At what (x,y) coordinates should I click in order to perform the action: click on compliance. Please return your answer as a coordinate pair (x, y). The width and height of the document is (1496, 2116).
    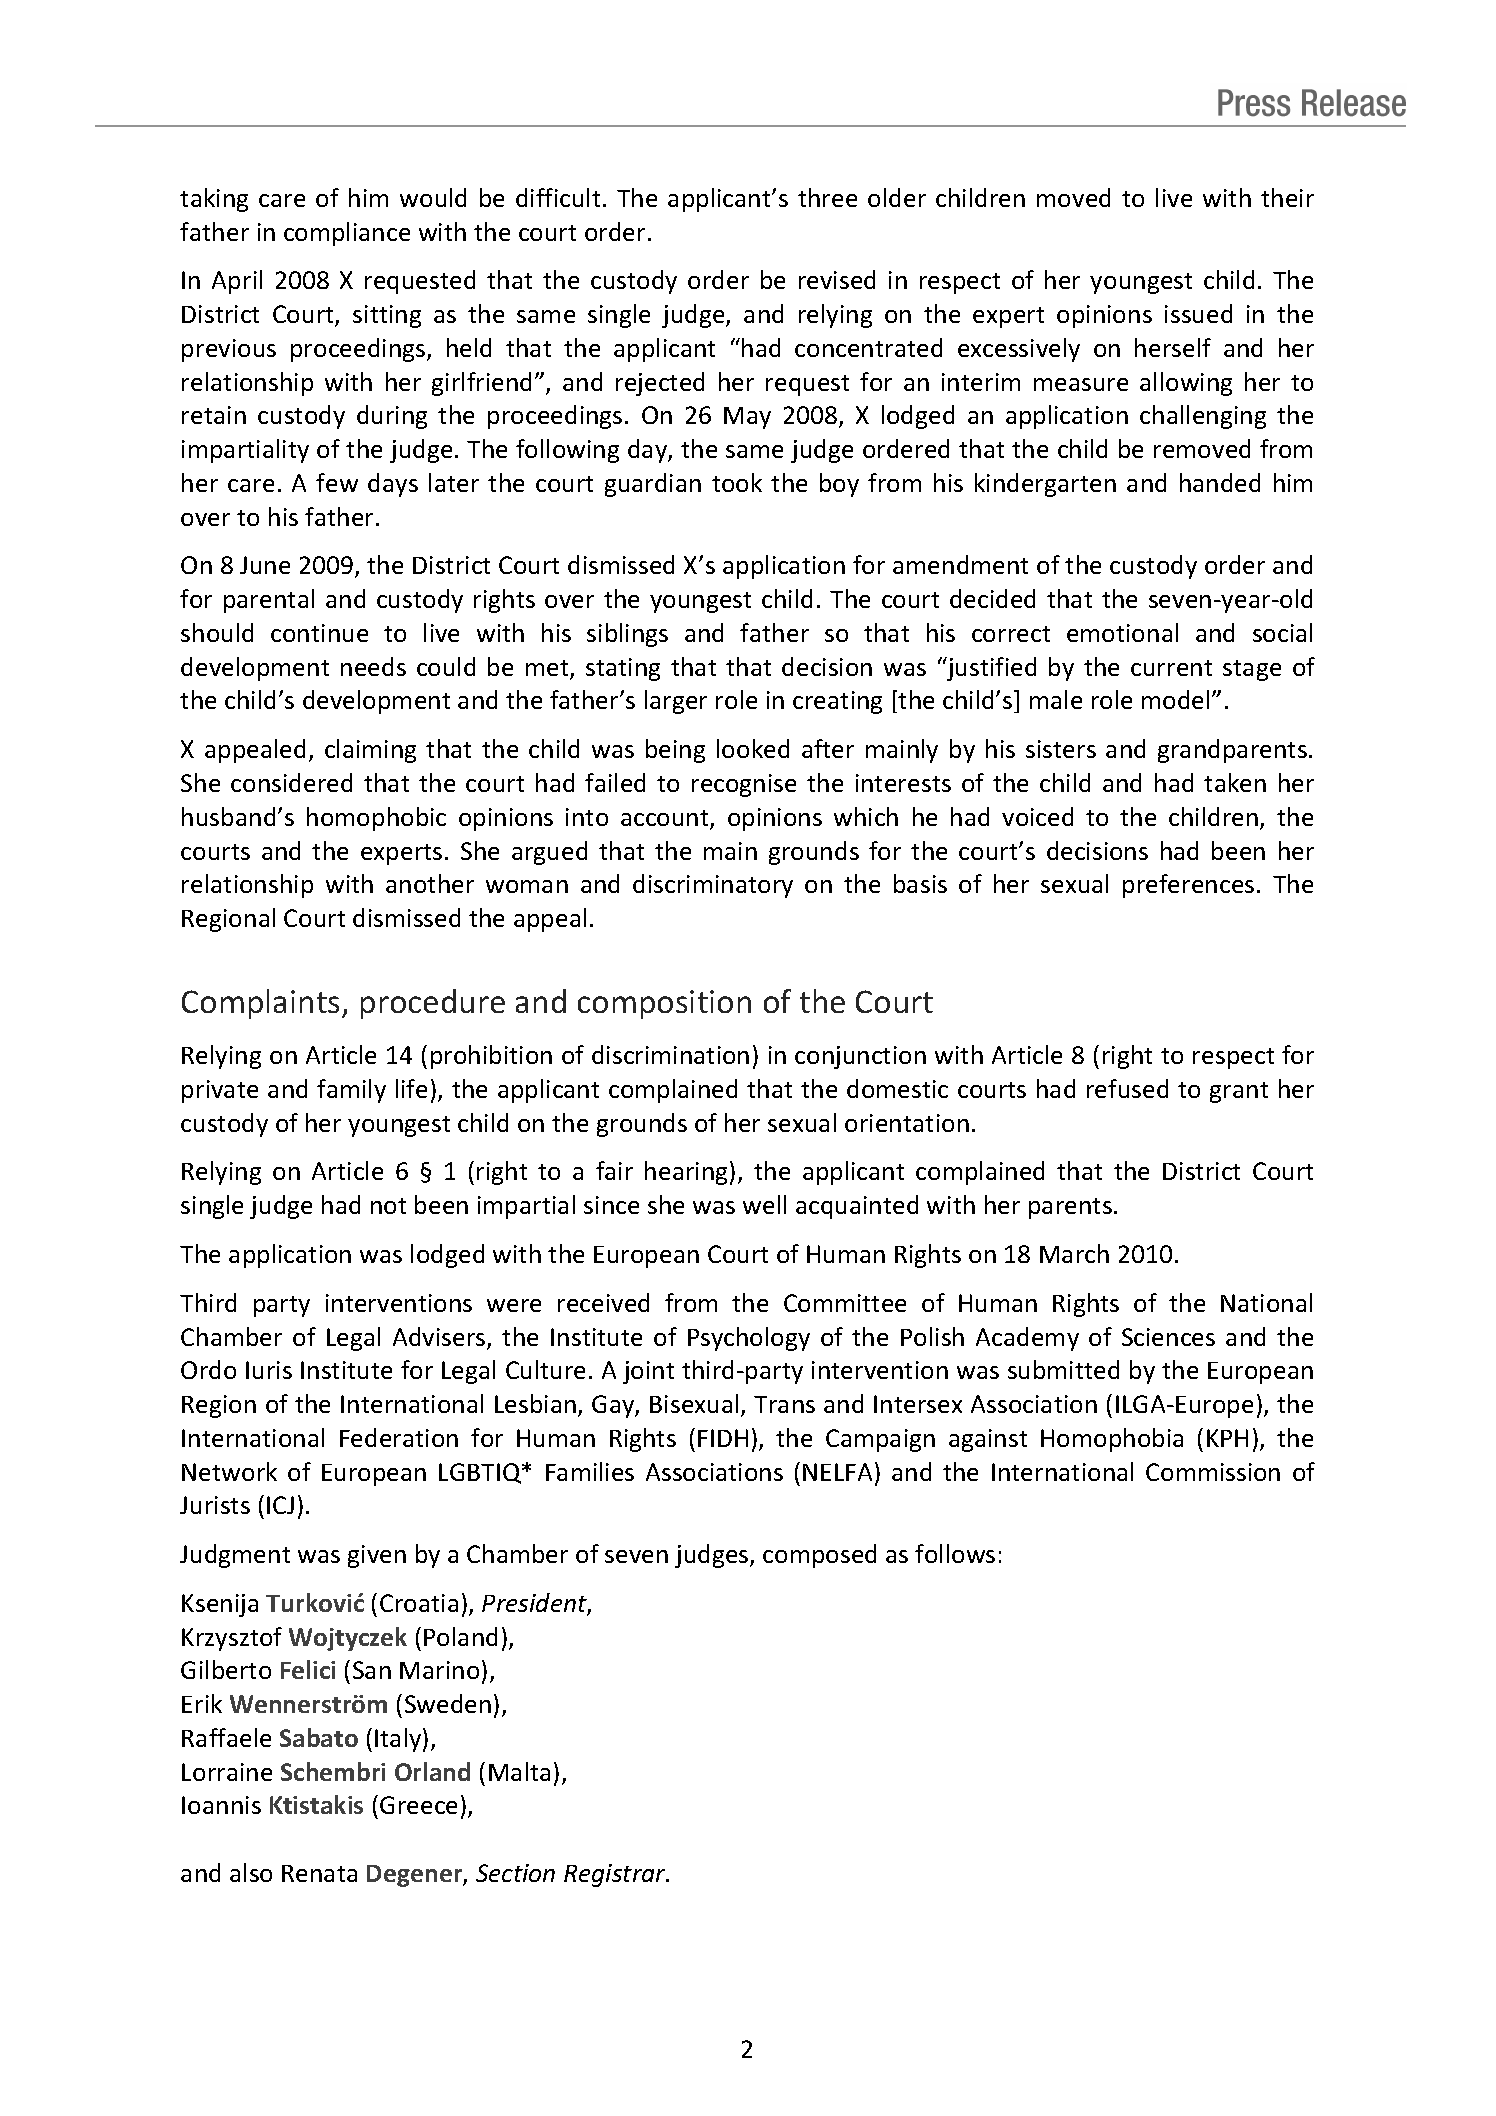
    Looking at the image, I should click on (347, 234).
